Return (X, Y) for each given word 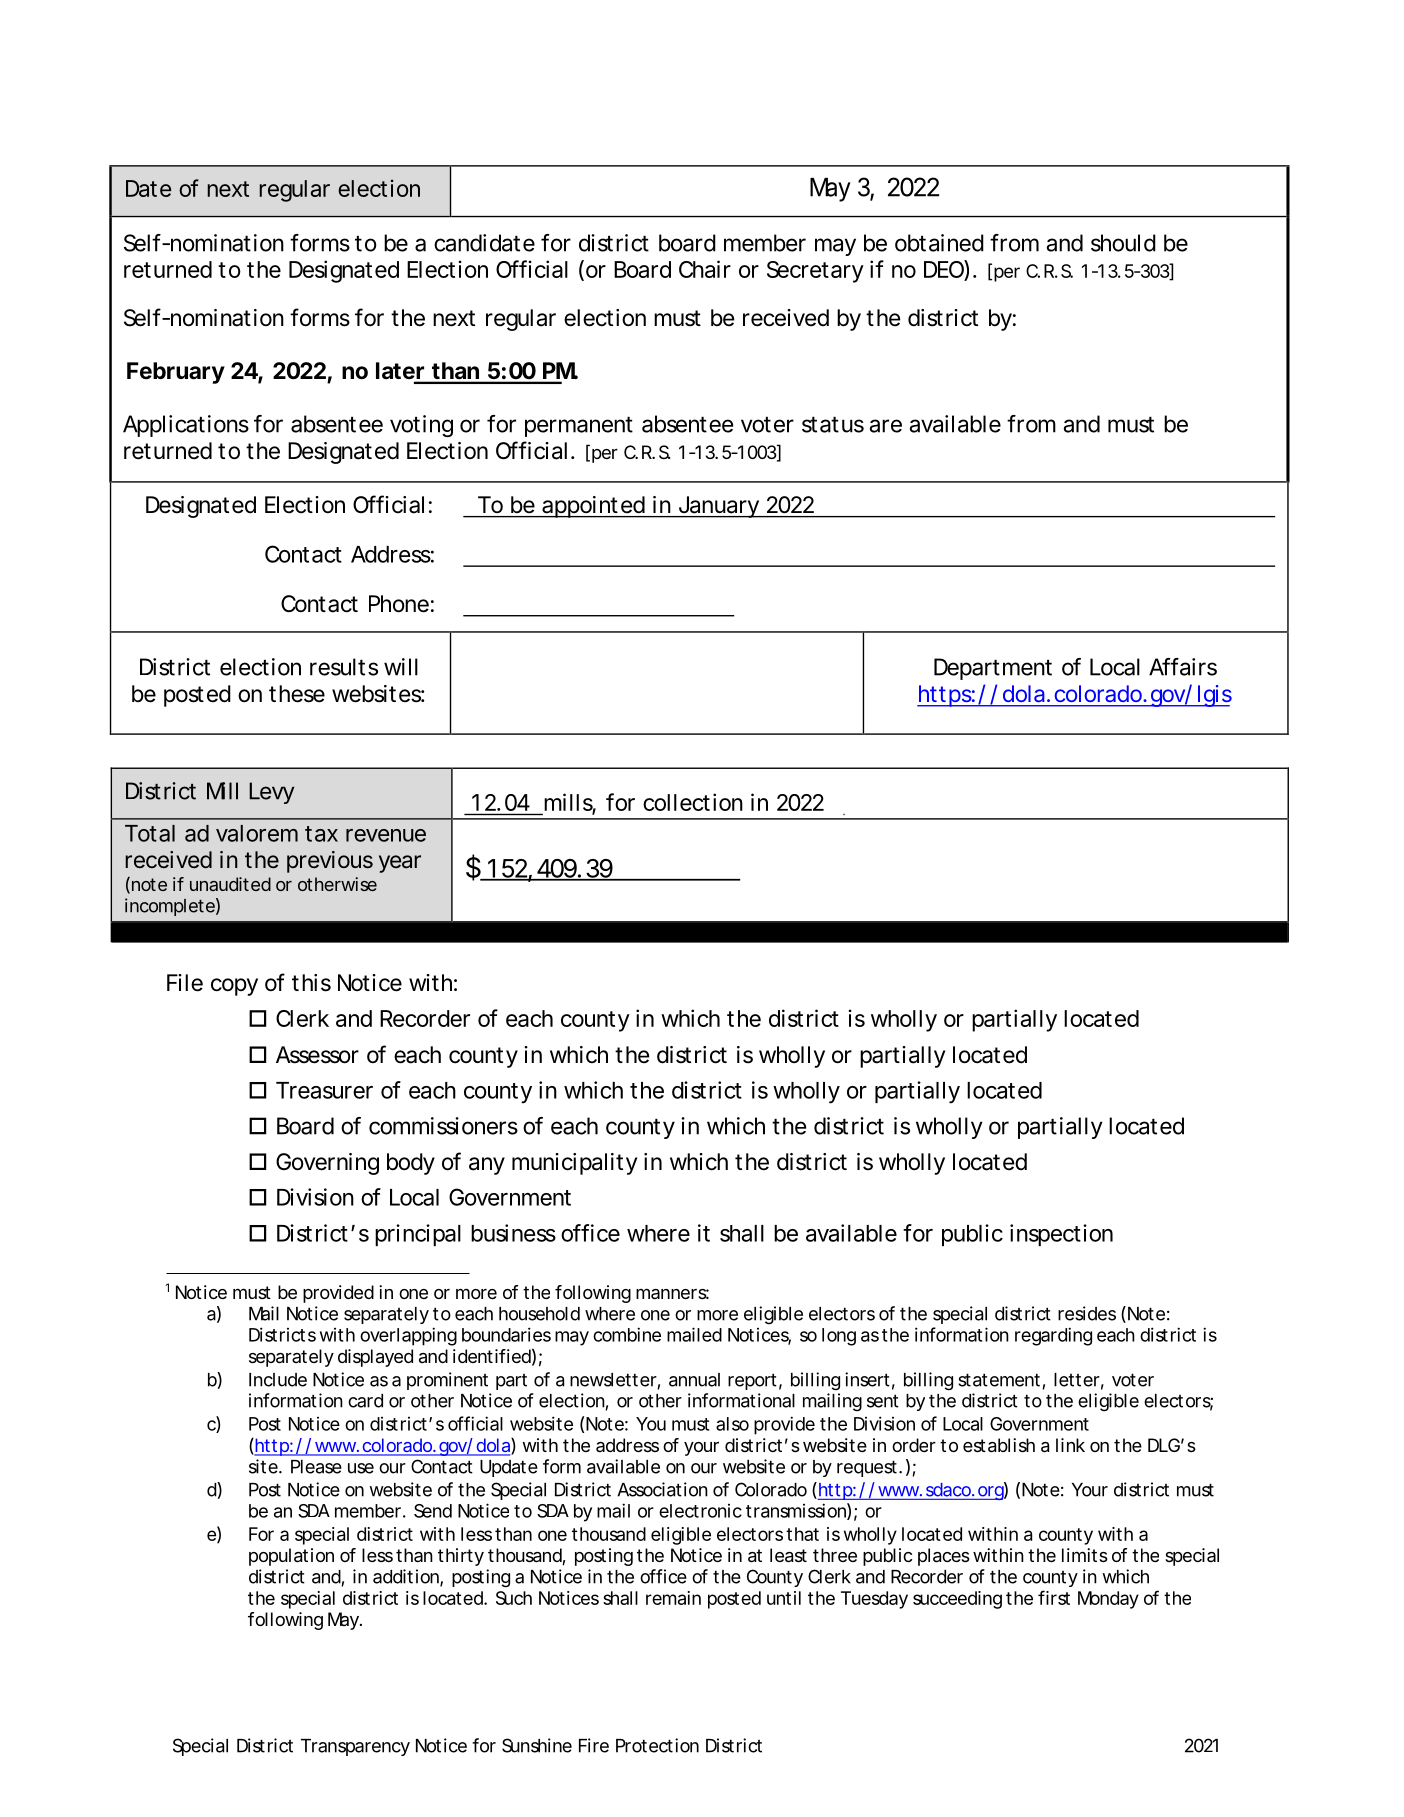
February (176, 373)
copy (234, 987)
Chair (705, 269)
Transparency (355, 1747)
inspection (1061, 1235)
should (1123, 243)
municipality (574, 1164)
